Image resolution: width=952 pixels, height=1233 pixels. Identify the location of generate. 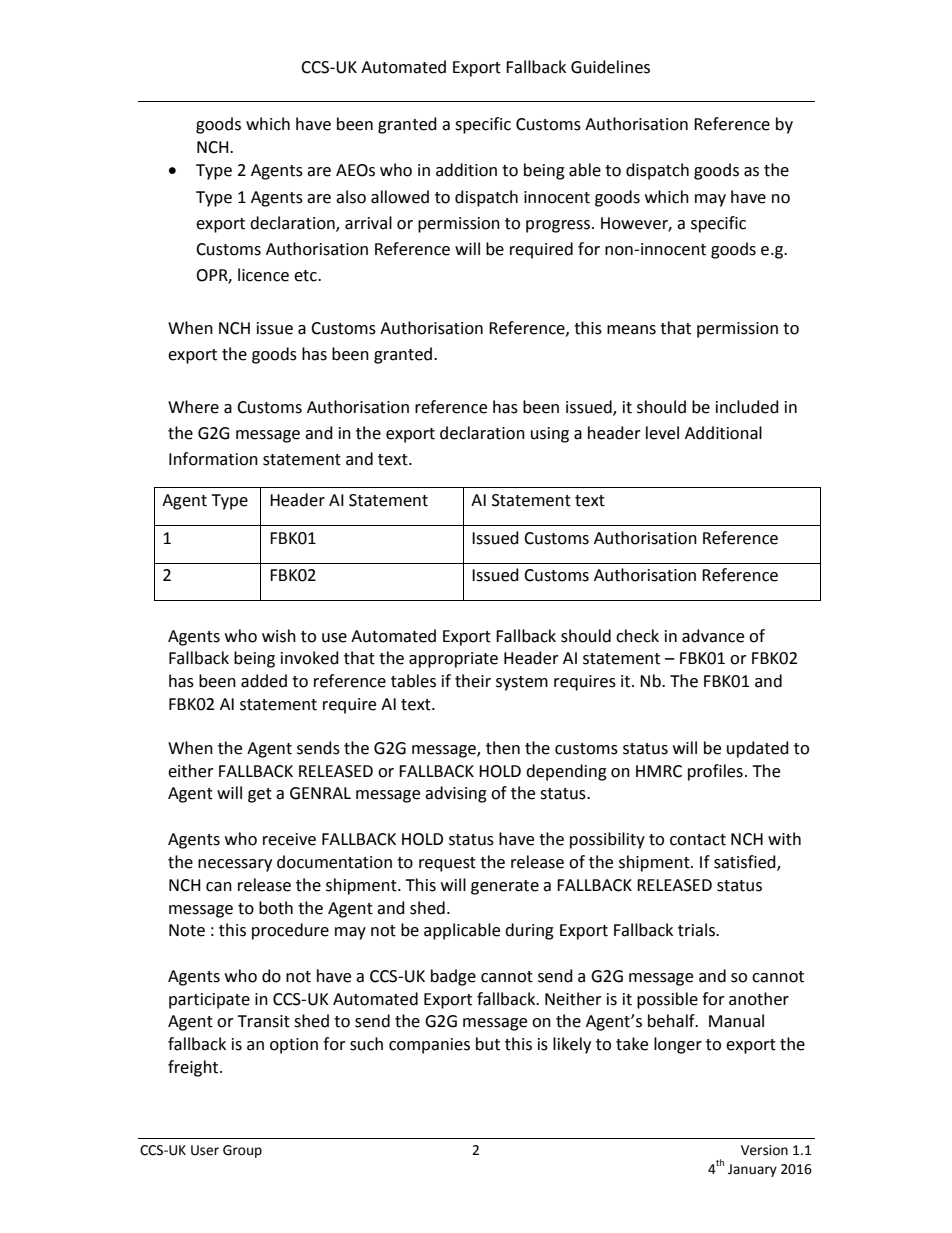
(505, 887).
